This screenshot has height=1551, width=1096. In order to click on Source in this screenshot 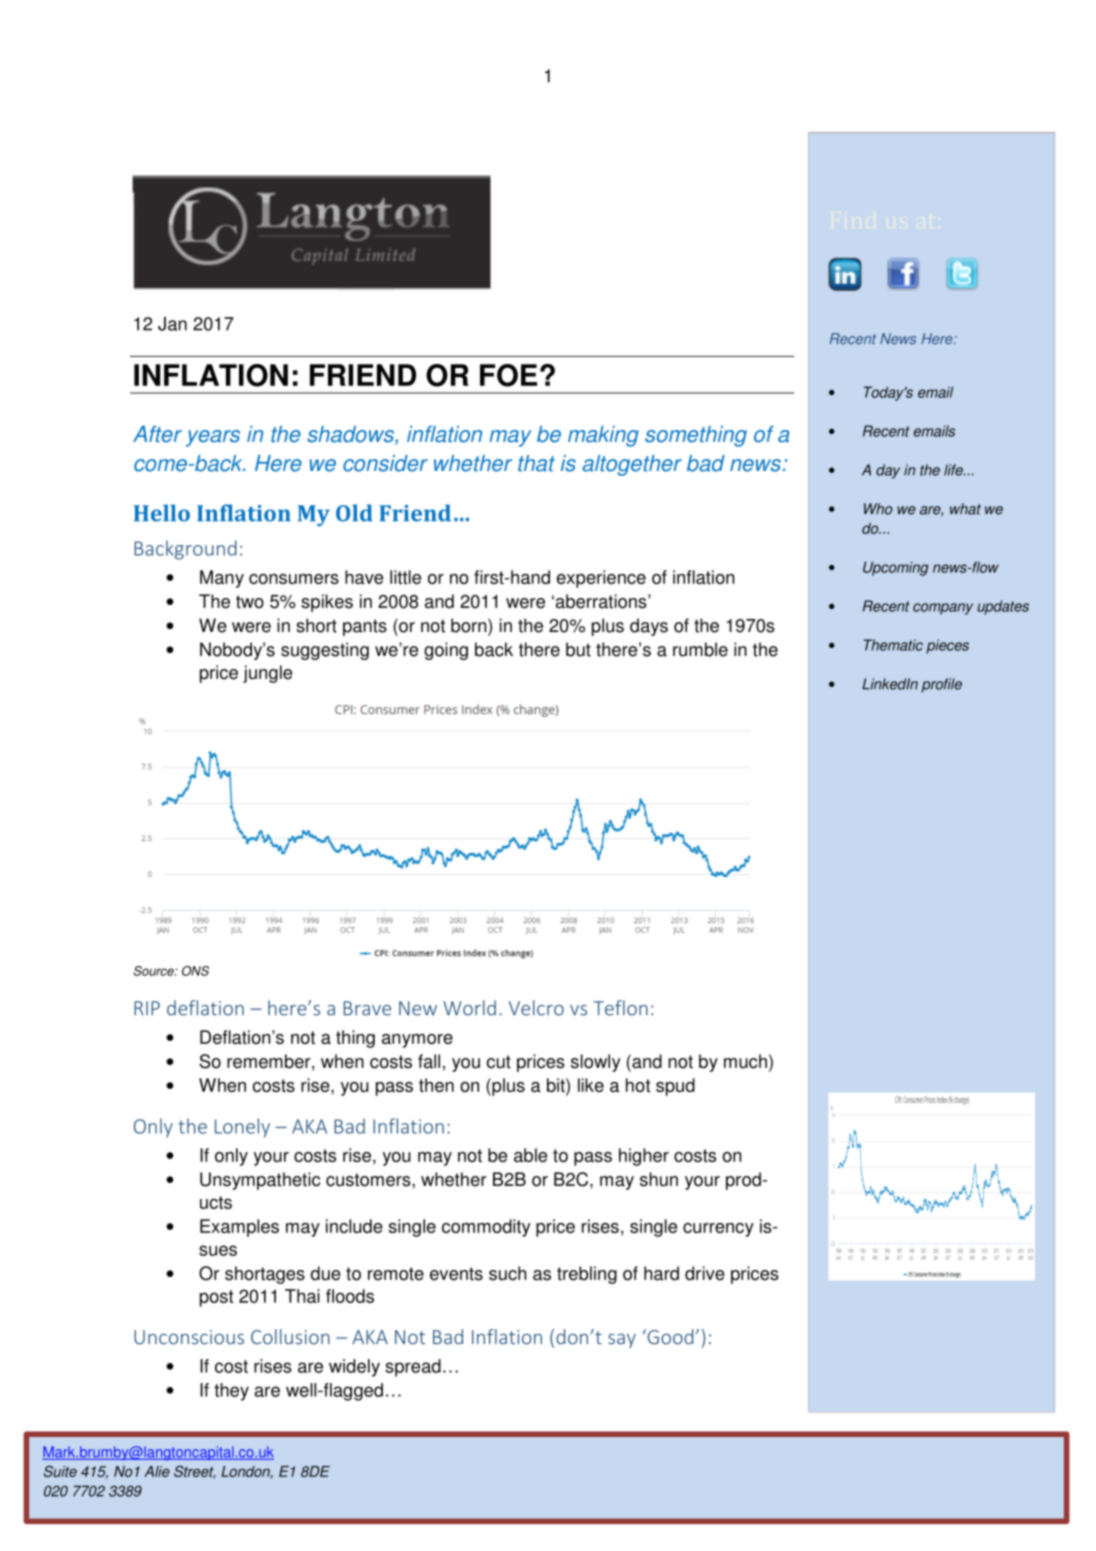, I will do `click(155, 971)`.
